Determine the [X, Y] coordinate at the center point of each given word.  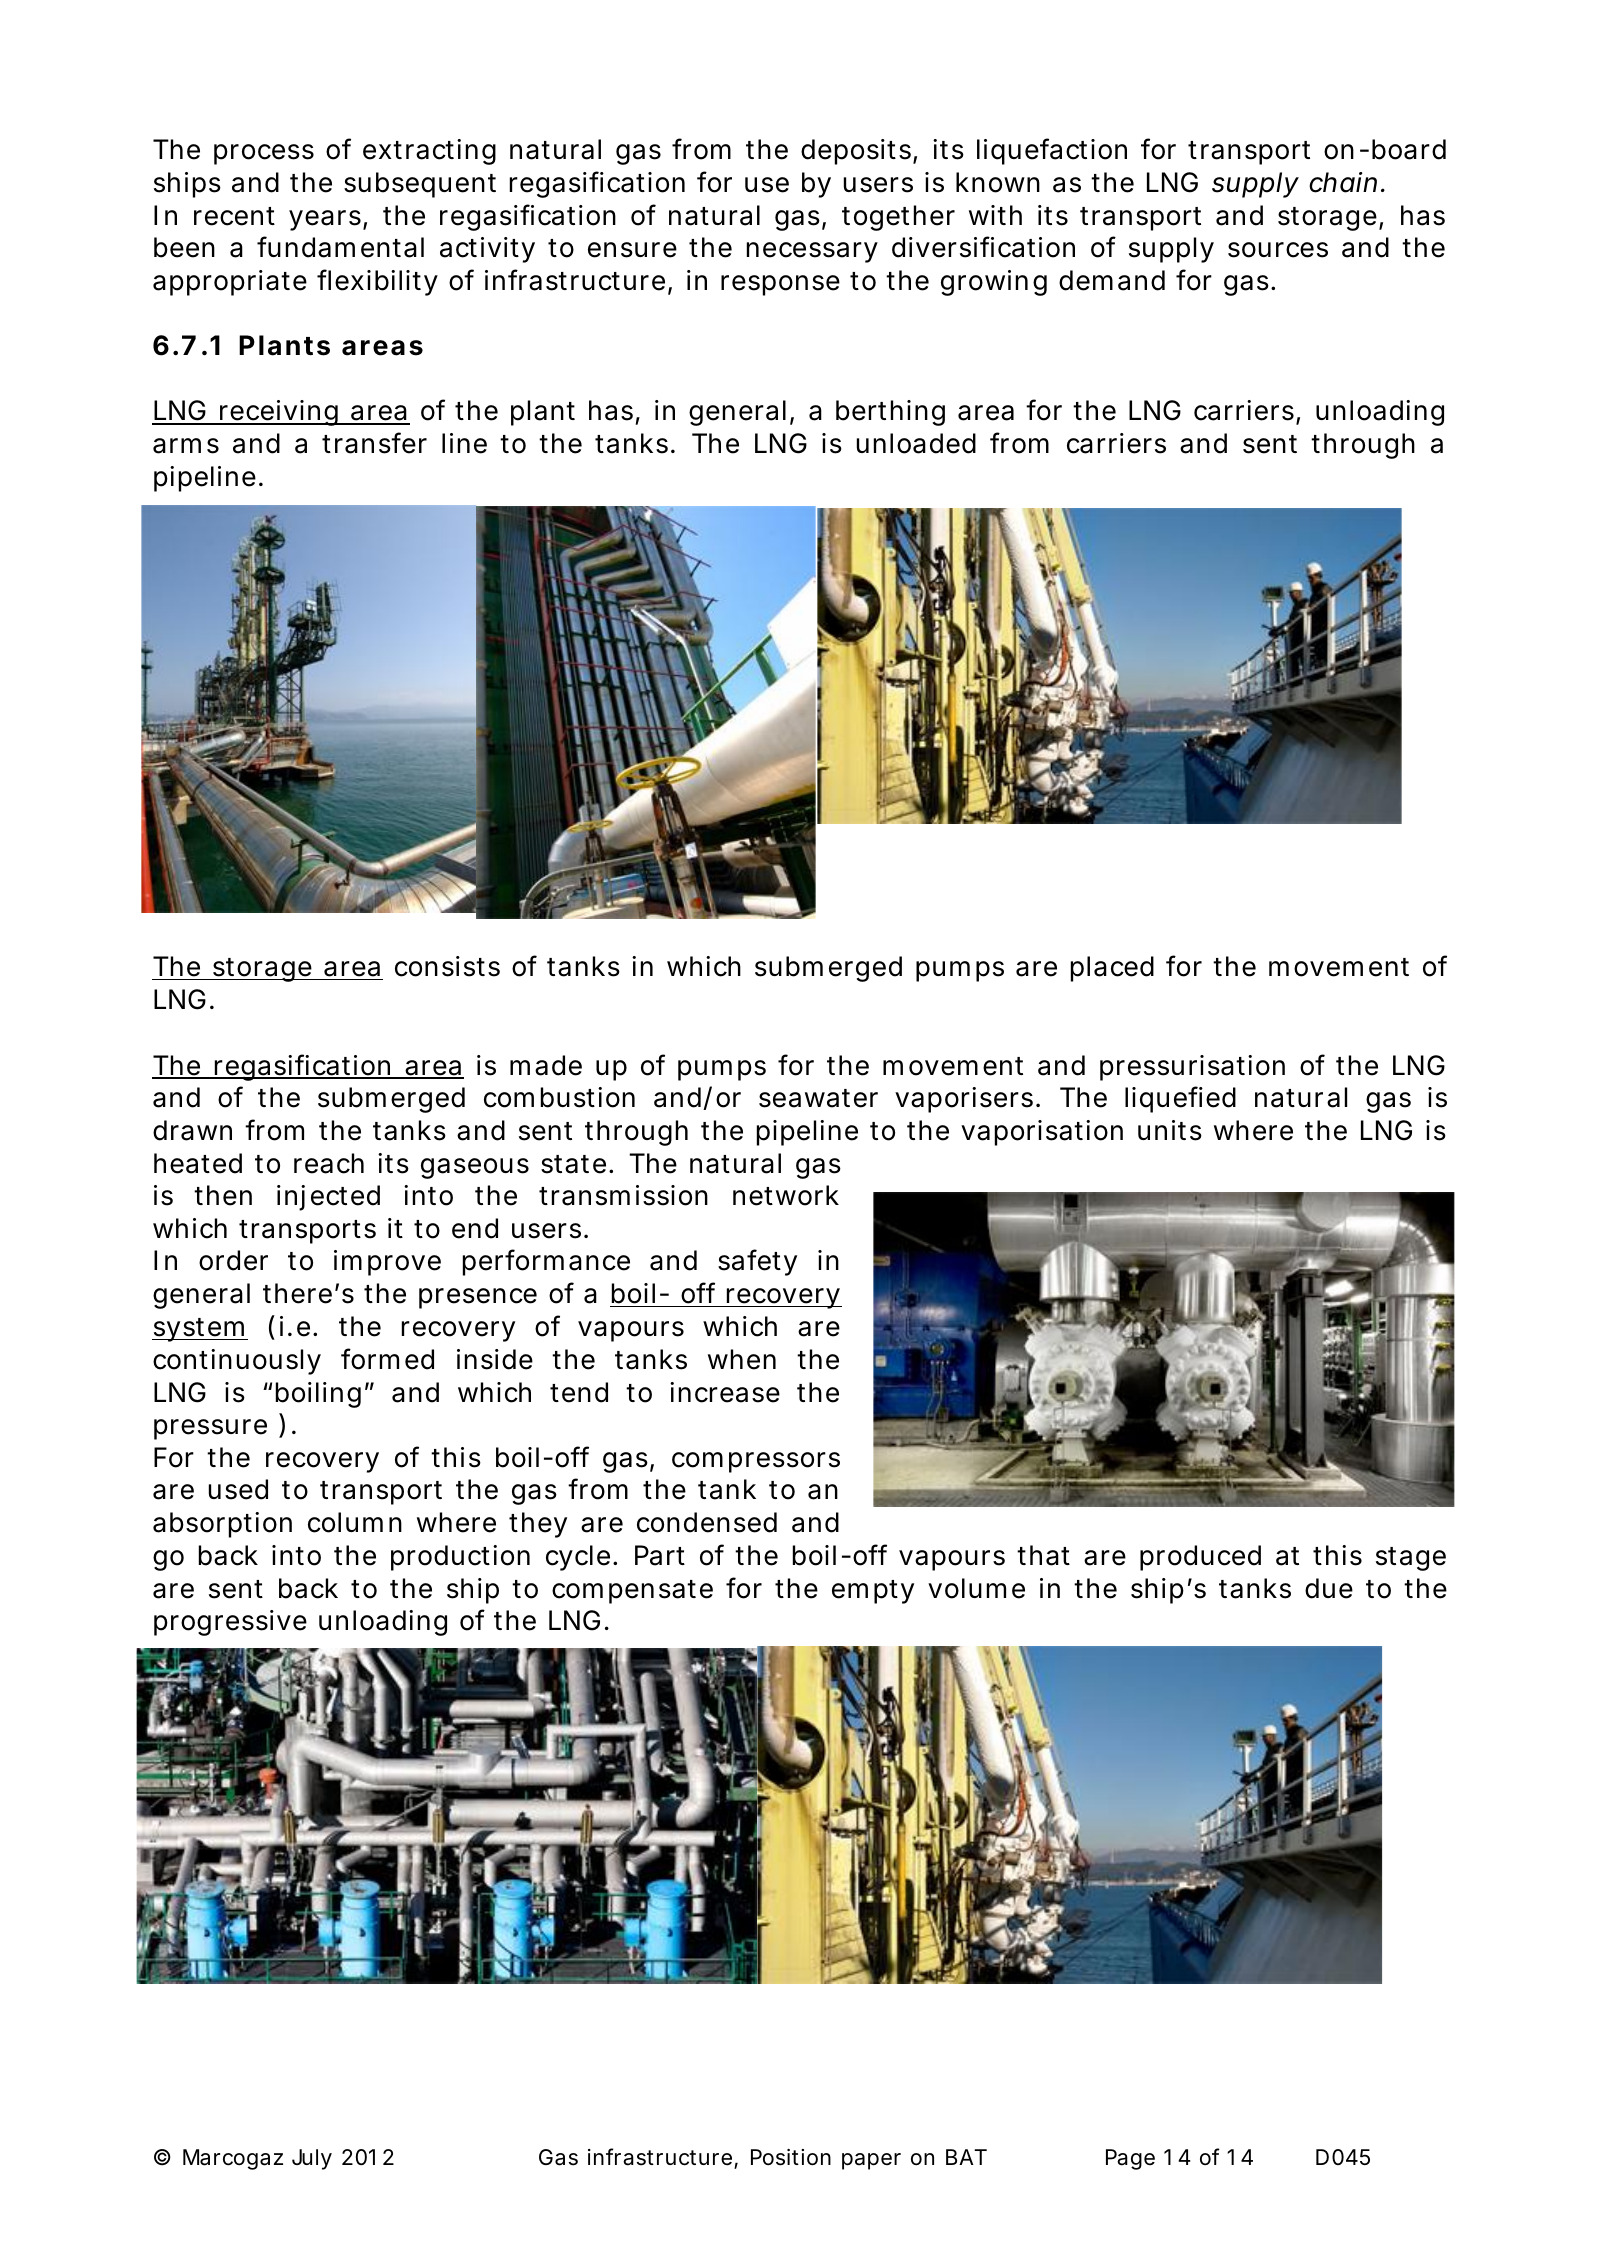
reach [329, 1163]
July [312, 2159]
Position [791, 2157]
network [786, 1195]
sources [1278, 250]
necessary [812, 252]
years [326, 220]
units [1170, 1130]
